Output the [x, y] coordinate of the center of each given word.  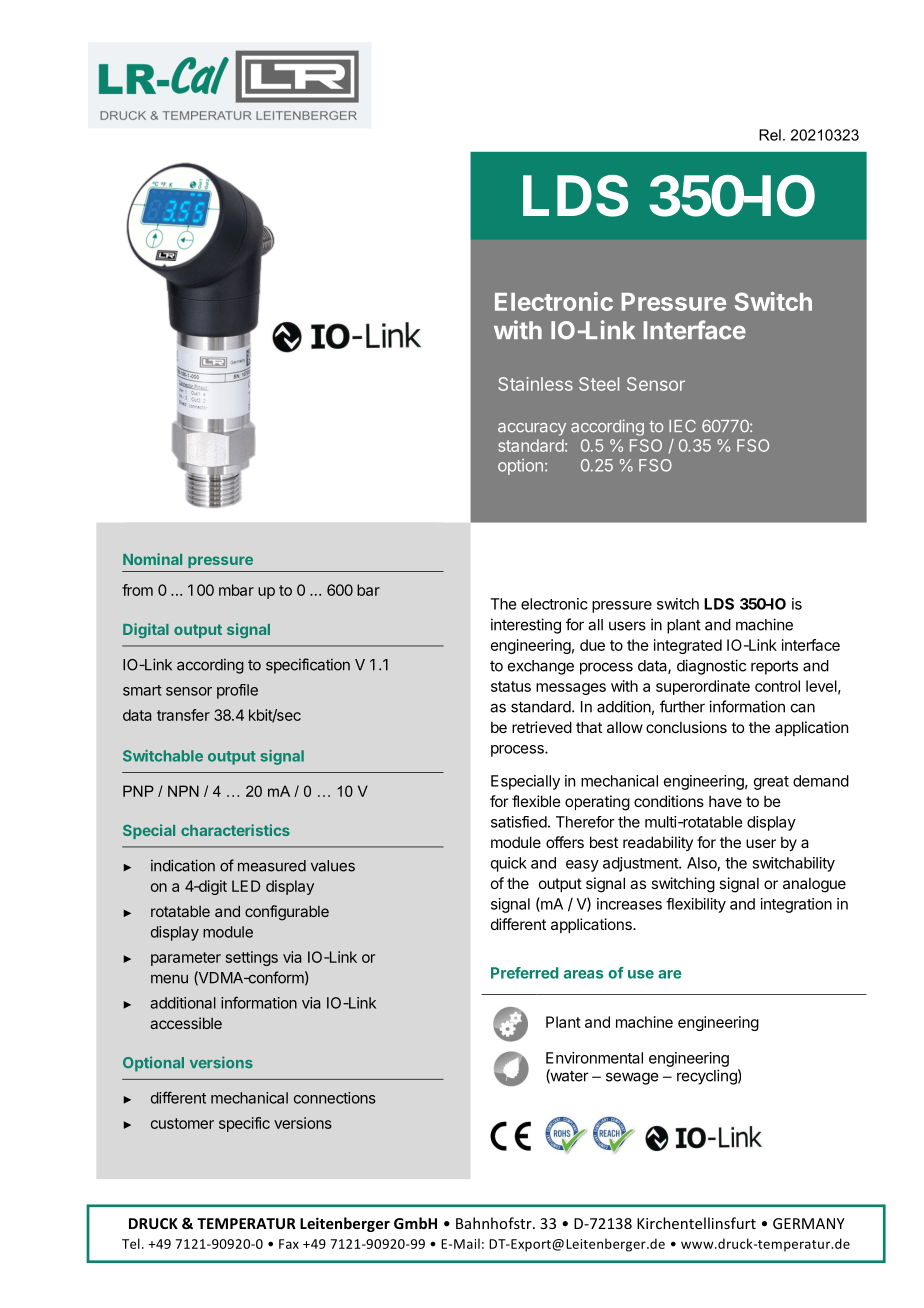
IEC [682, 426]
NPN [183, 791]
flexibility [696, 905]
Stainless [535, 384]
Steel [599, 384]
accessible [186, 1023]
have [725, 801]
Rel [770, 135]
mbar [236, 590]
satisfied [519, 822]
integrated [688, 646]
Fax [289, 1244]
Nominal [152, 559]
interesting [526, 626]
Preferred [524, 973]
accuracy [532, 429]
